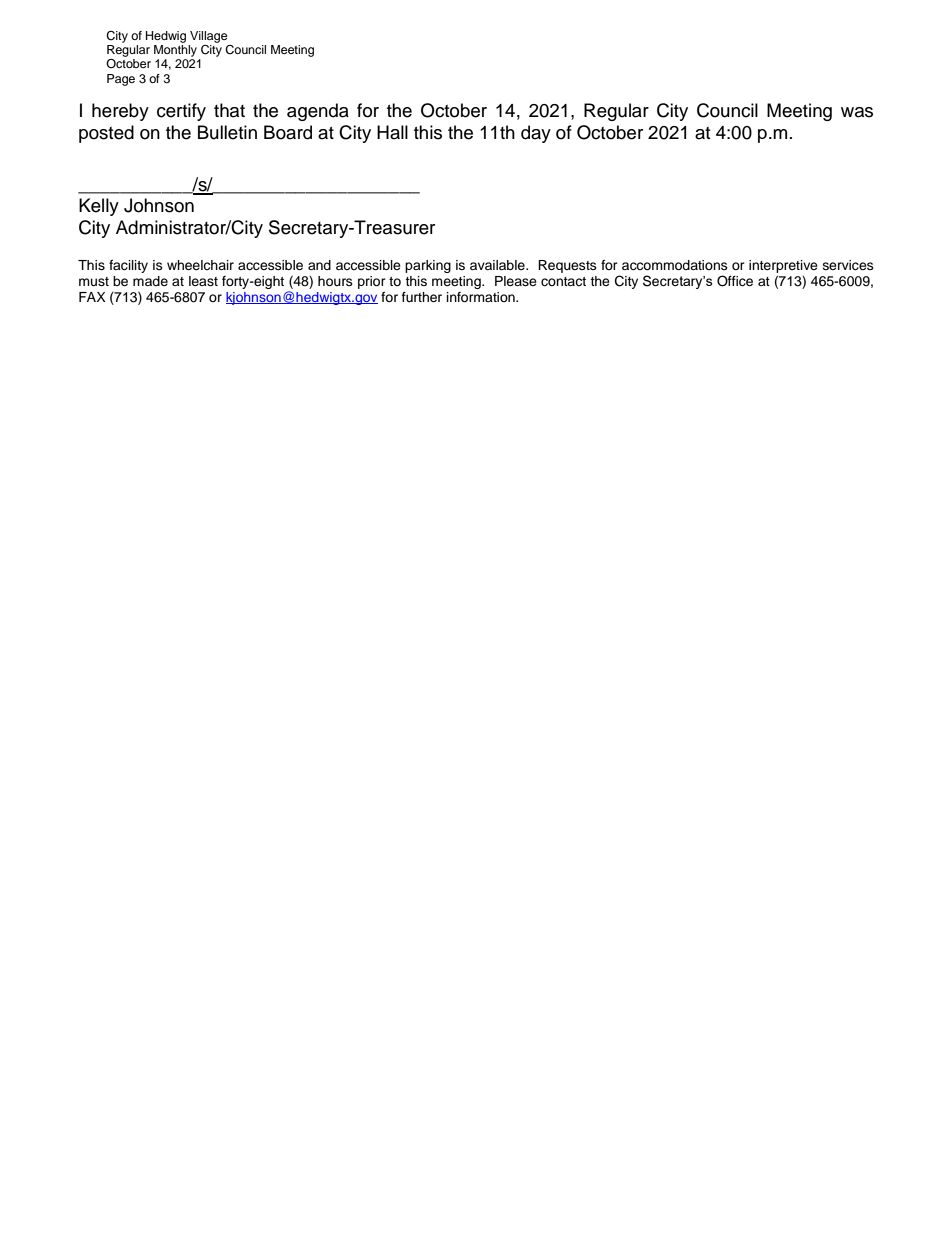 This screenshot has height=1233, width=952. Describe the element at coordinates (783, 266) in the screenshot. I see `interpretive` at that location.
